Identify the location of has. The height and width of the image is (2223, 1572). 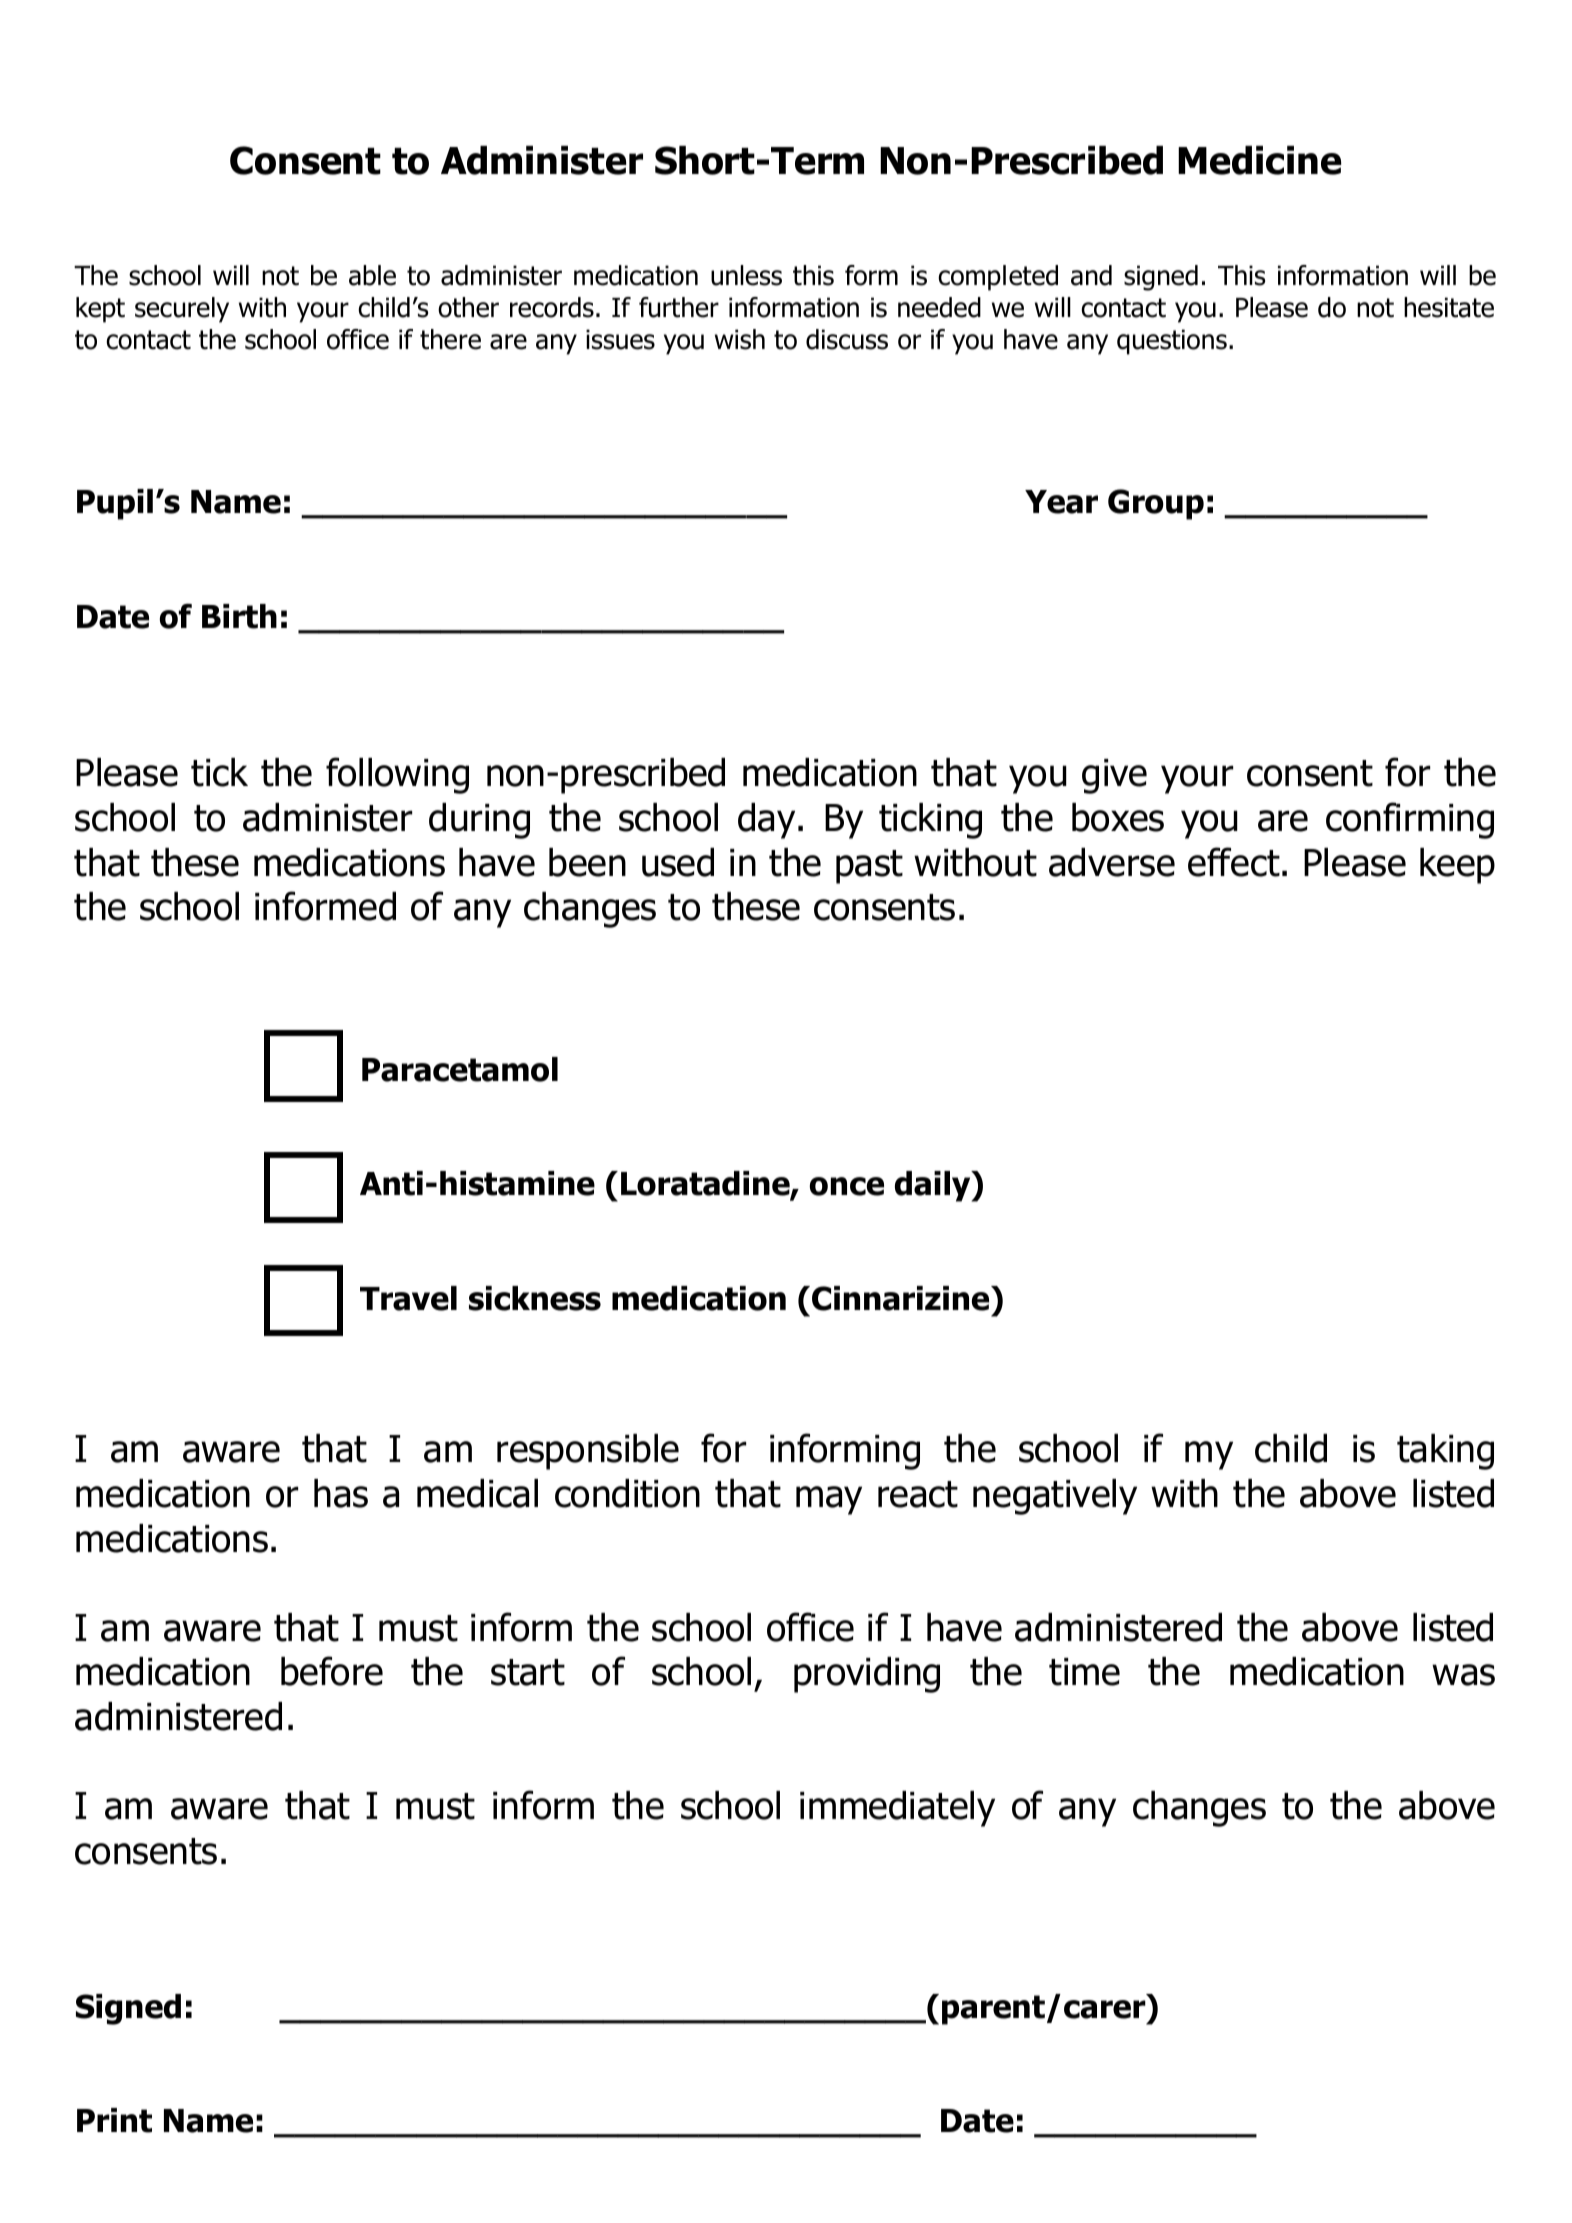
(341, 1493).
